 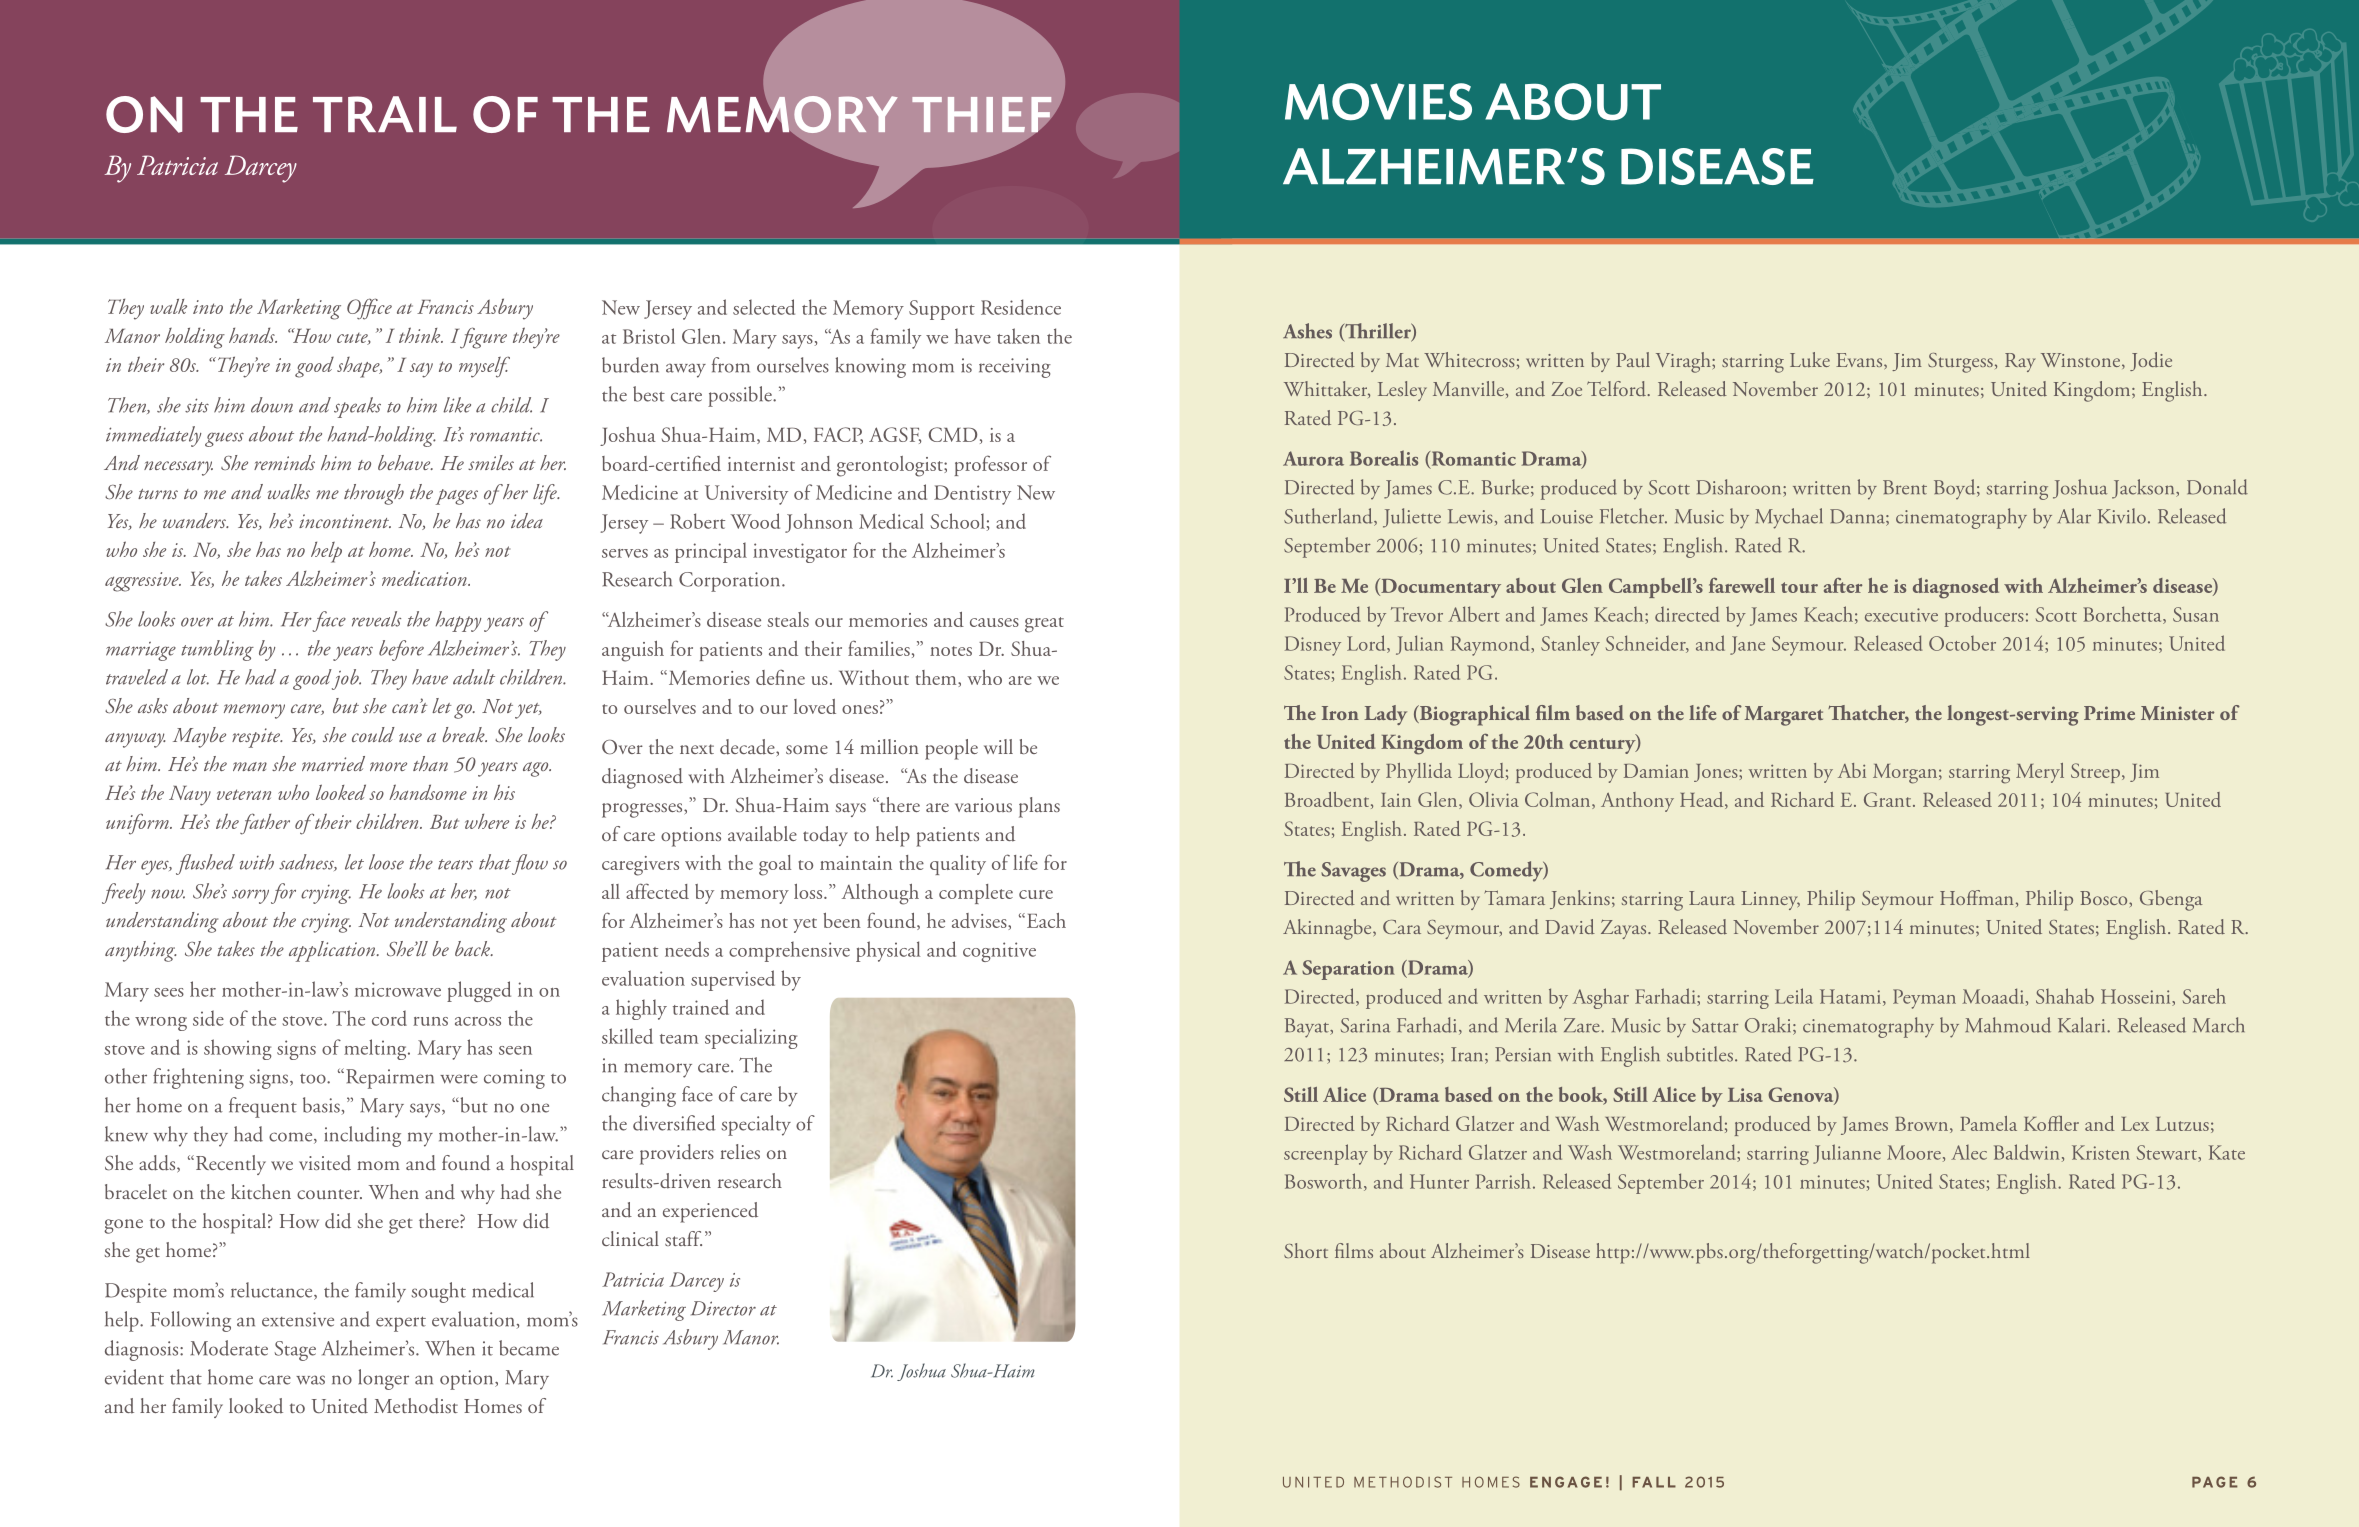 I want to click on Evans, so click(x=1860, y=360).
